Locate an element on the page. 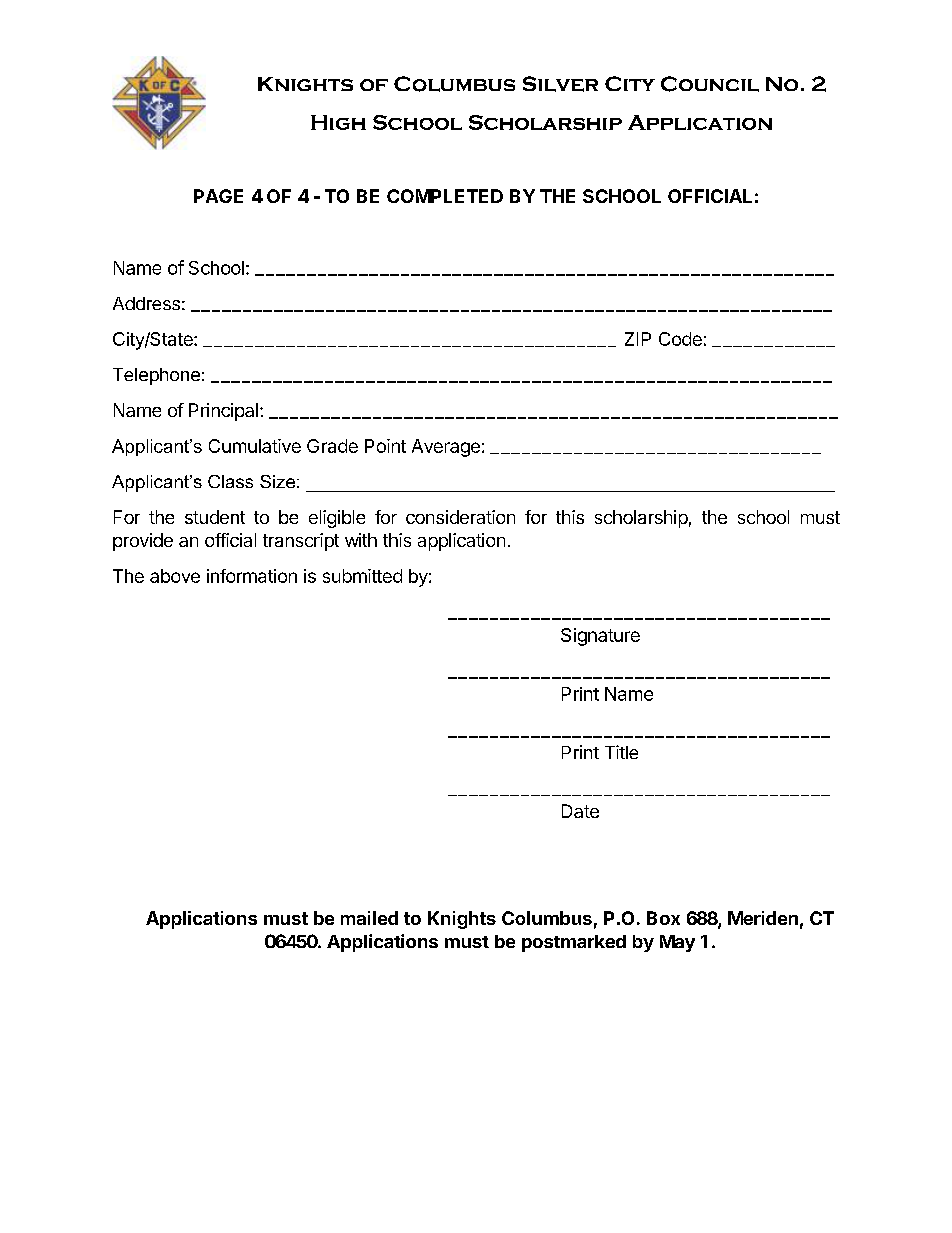 The height and width of the document is (1233, 952). mailed is located at coordinates (369, 918).
